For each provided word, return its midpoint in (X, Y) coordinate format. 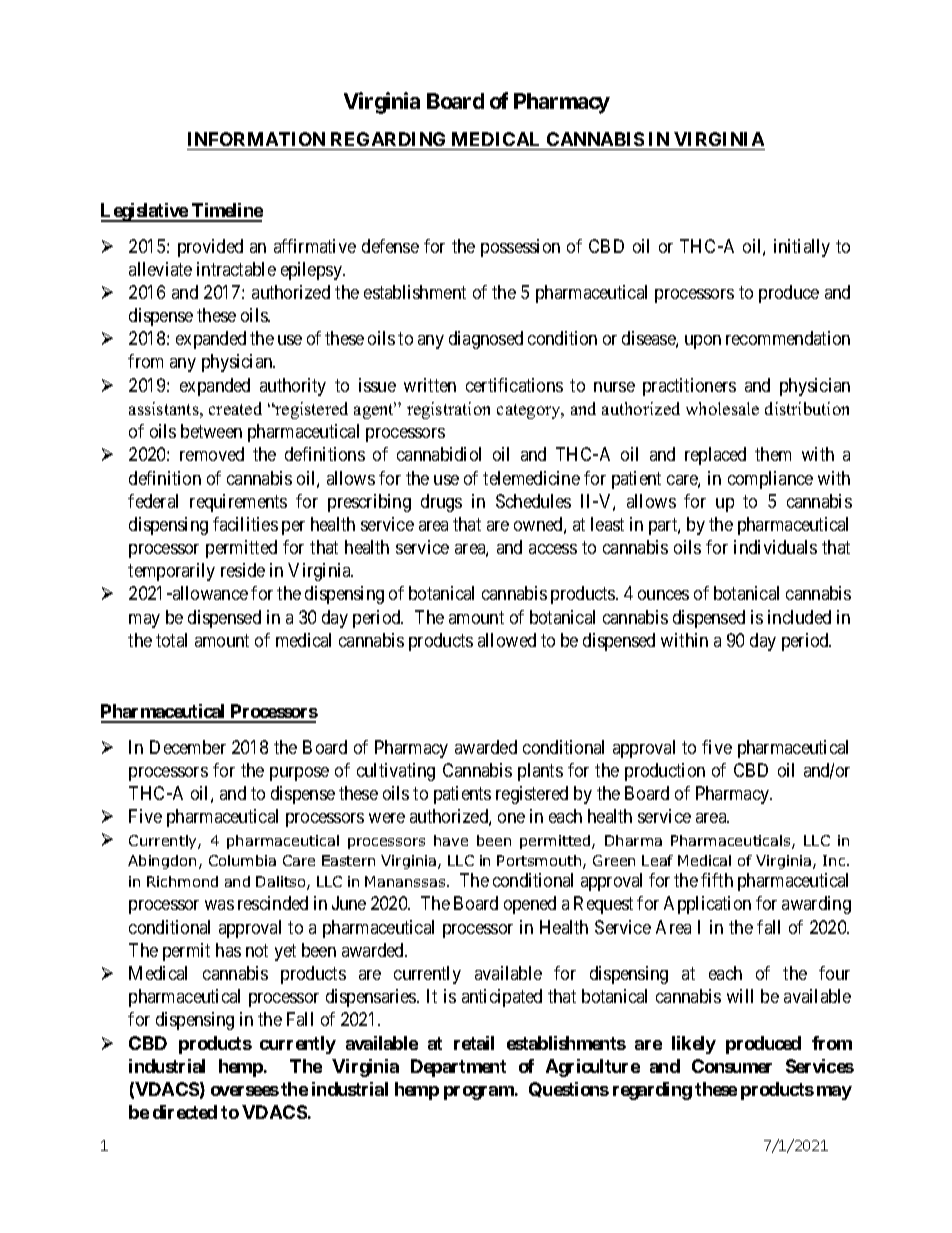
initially (802, 248)
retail (474, 1043)
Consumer (732, 1066)
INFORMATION (256, 139)
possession (520, 248)
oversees (245, 1091)
